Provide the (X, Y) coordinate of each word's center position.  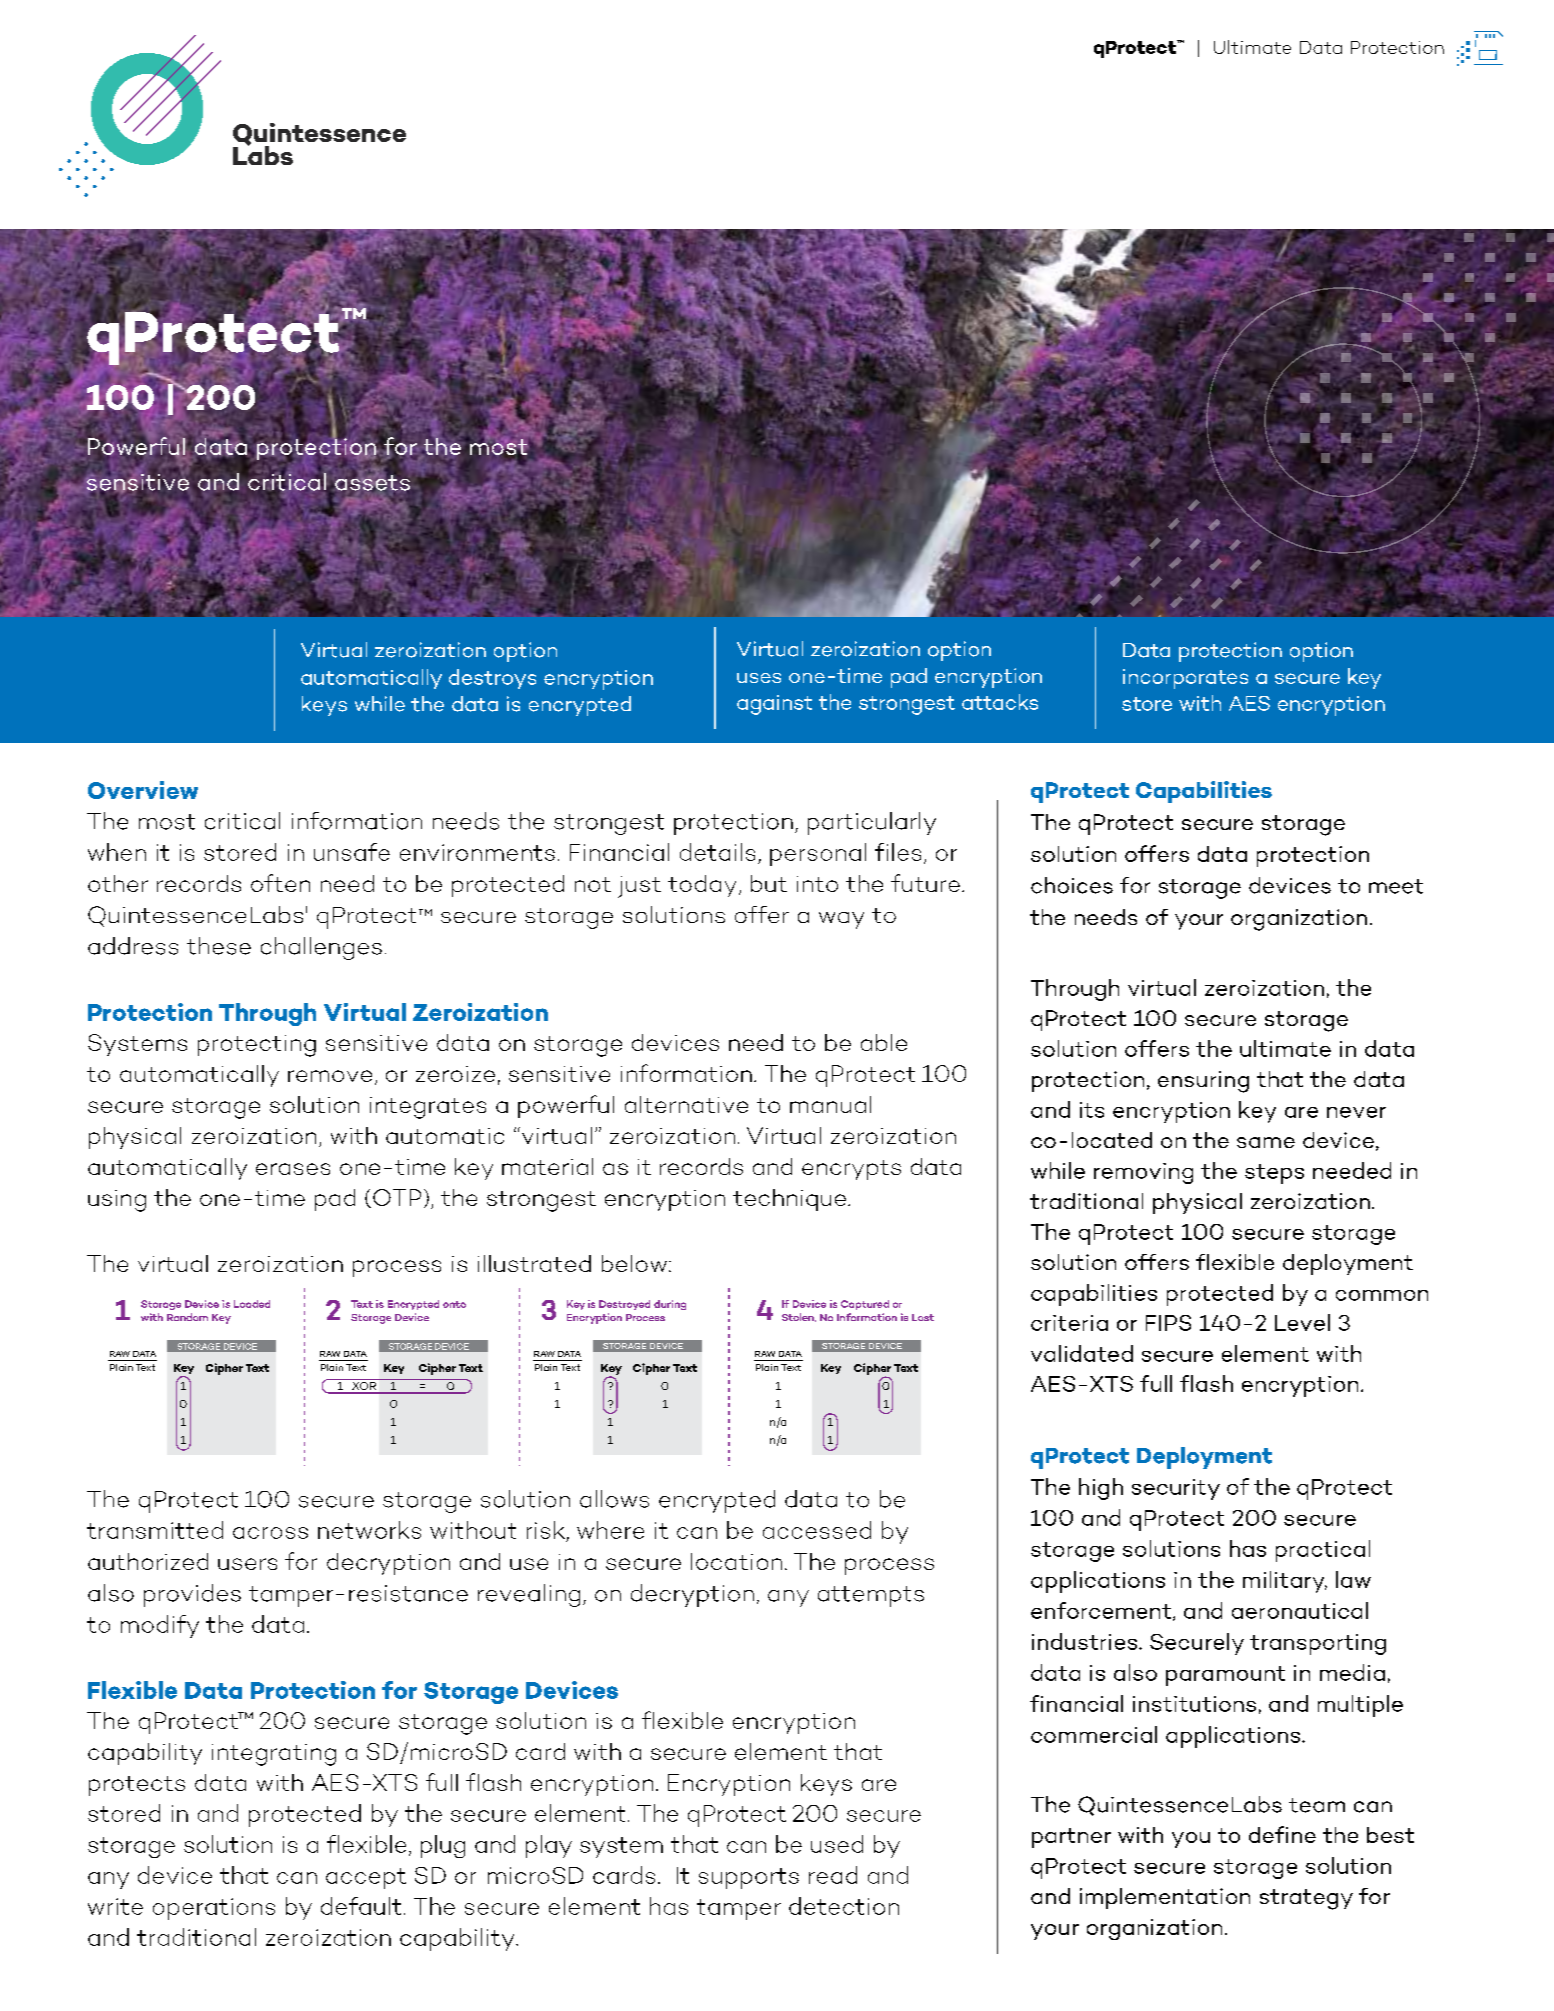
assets (372, 482)
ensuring (1203, 1082)
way (841, 920)
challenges (321, 948)
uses (759, 678)
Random (187, 1317)
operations (214, 1909)
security (1176, 1489)
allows (614, 1499)
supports (749, 1878)
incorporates (1185, 679)
